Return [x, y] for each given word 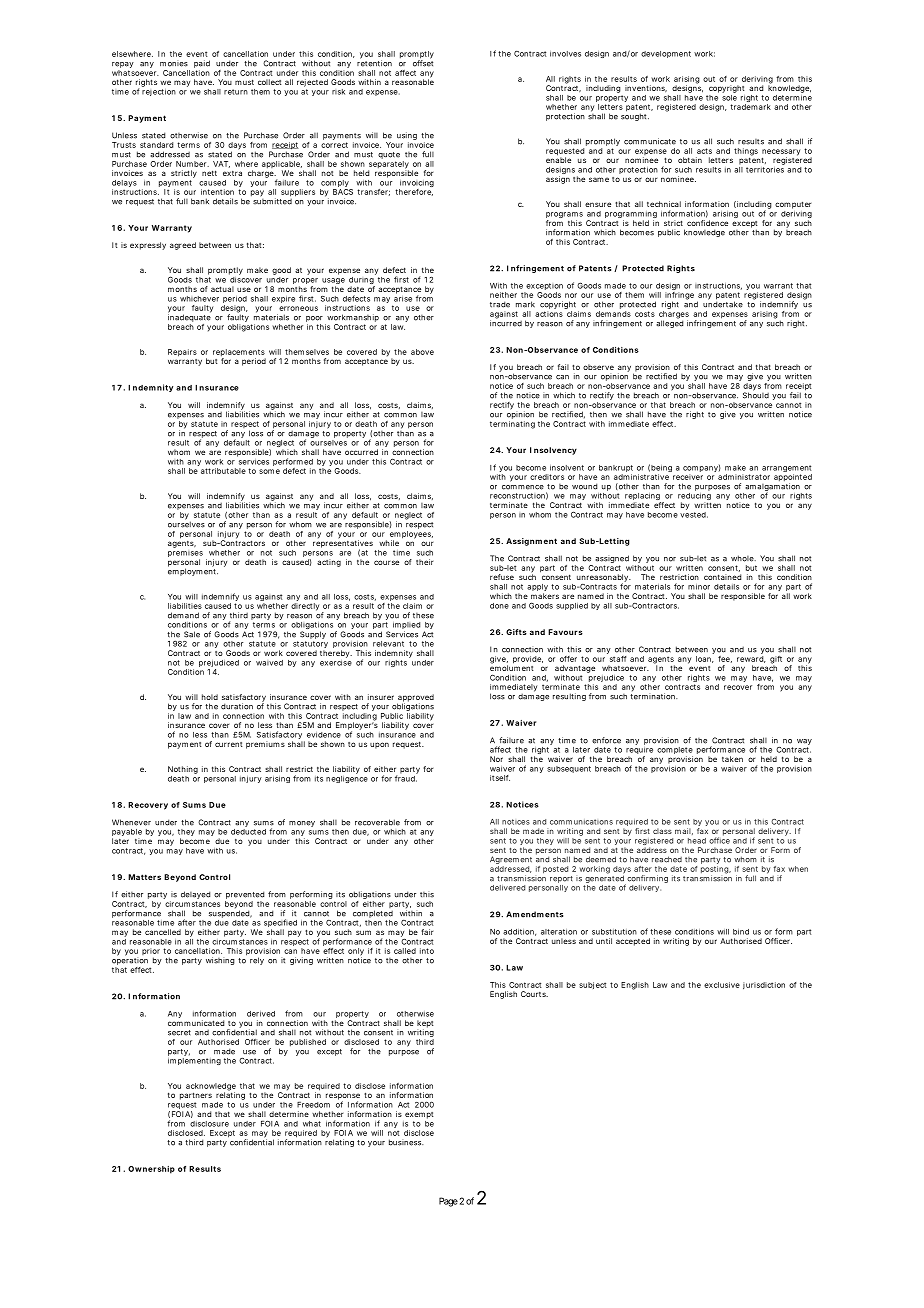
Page [448, 1202]
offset [423, 62]
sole [729, 96]
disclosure [209, 1124]
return [236, 92]
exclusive [722, 985]
